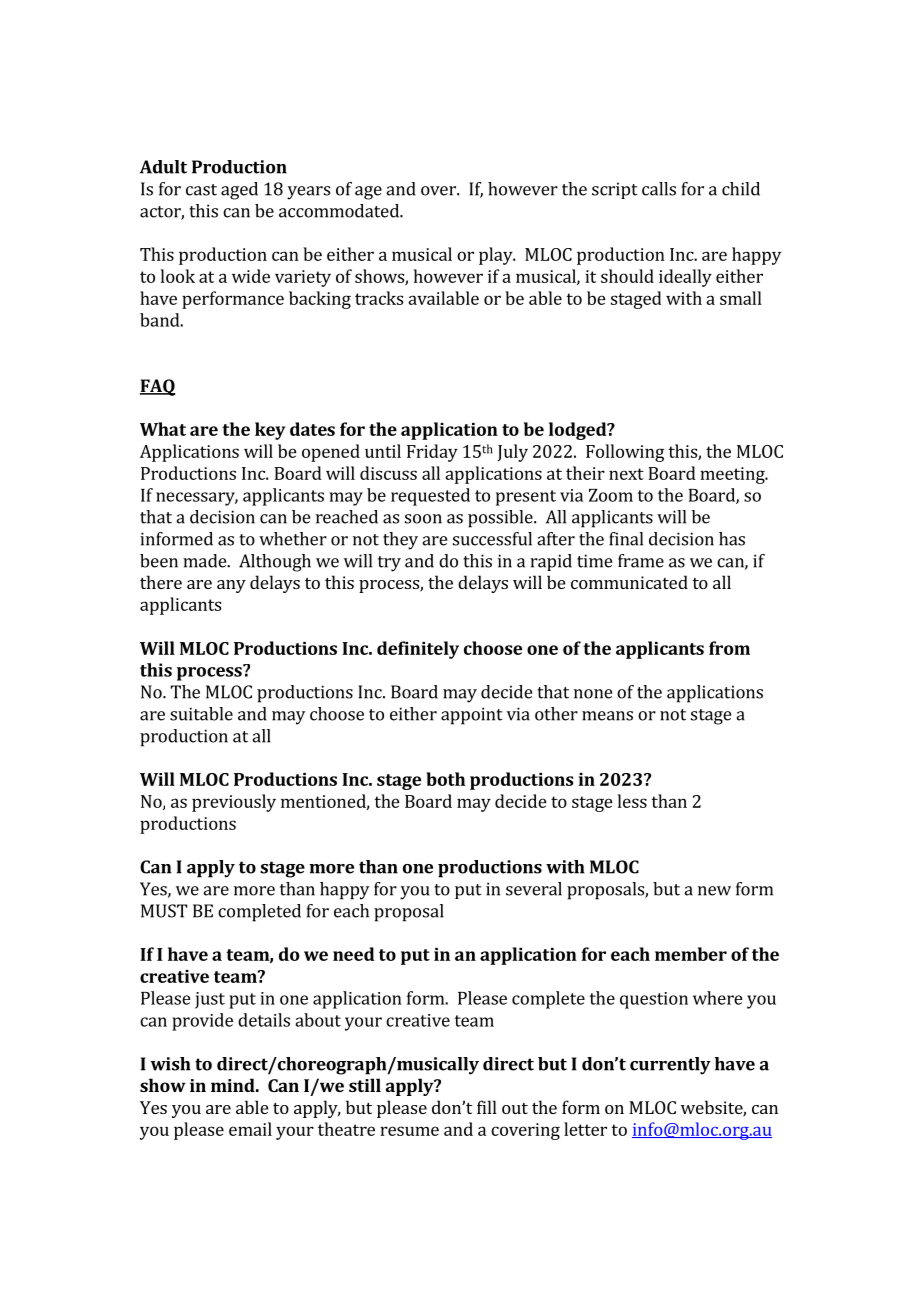 The width and height of the page is (924, 1309). Describe the element at coordinates (201, 190) in the page. I see `cast` at that location.
